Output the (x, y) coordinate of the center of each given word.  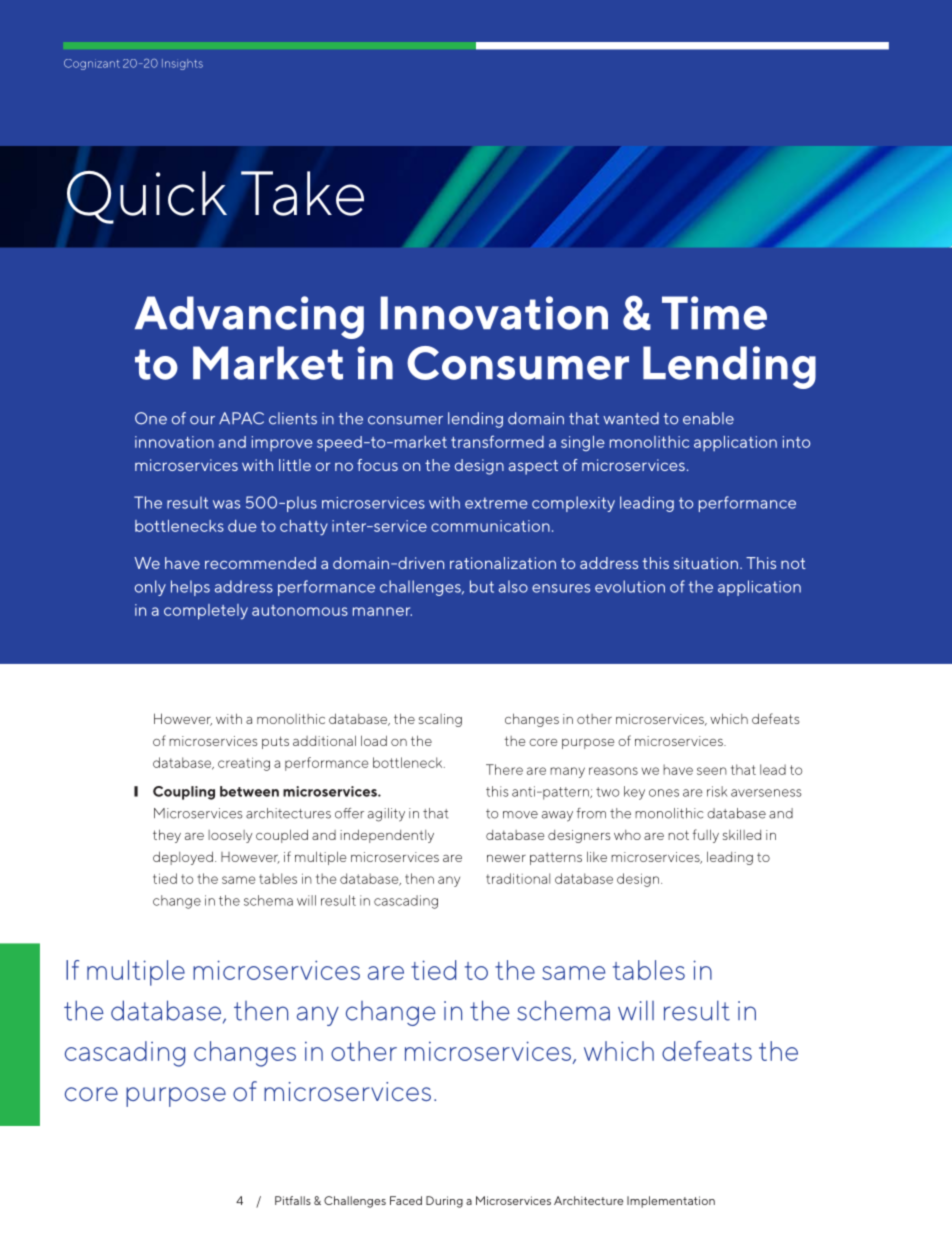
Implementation (671, 1202)
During (444, 1202)
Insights (182, 64)
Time (714, 313)
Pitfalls (293, 1200)
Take (302, 193)
